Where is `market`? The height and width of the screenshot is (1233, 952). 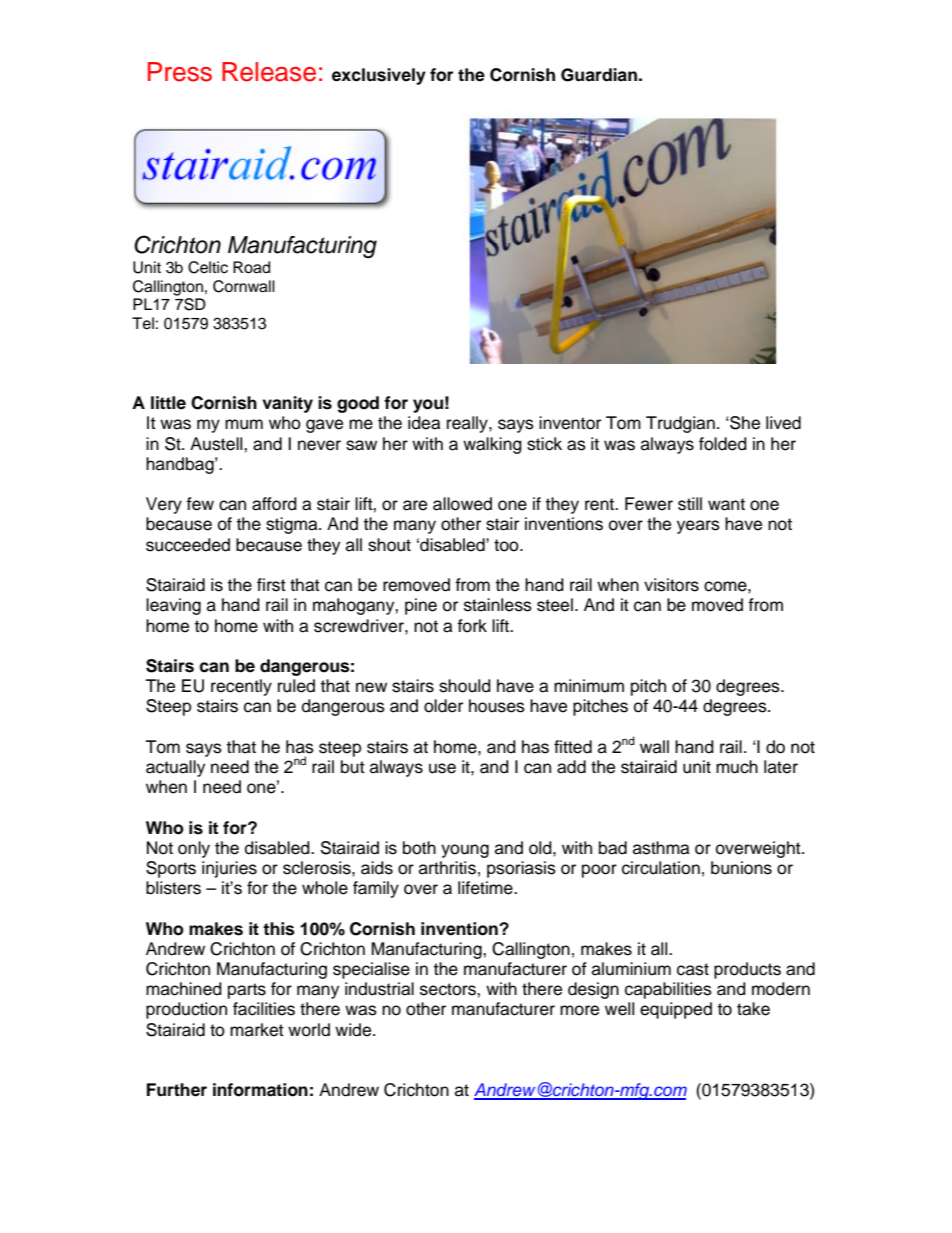
market is located at coordinates (257, 1030).
